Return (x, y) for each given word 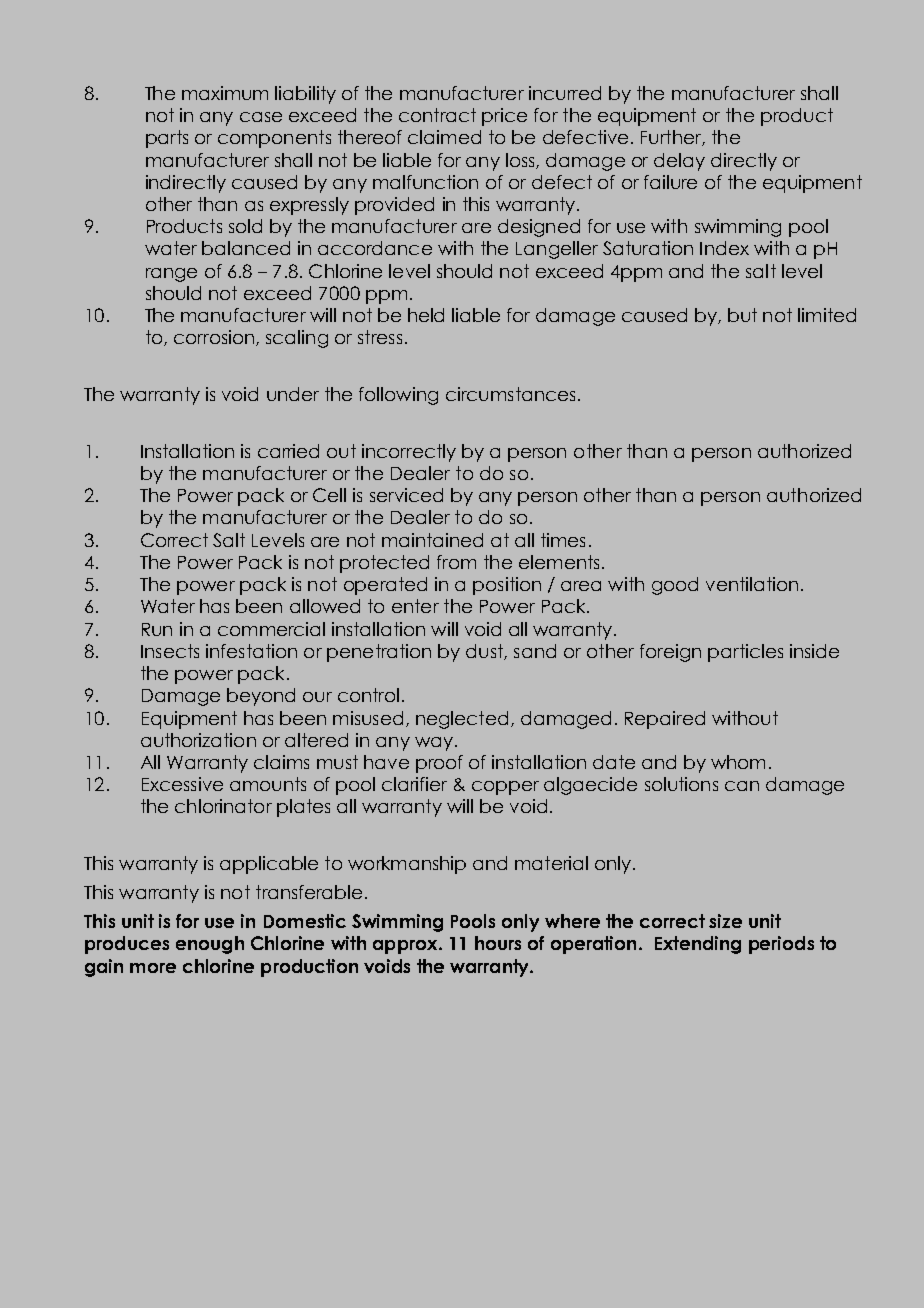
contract (437, 115)
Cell (329, 495)
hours (498, 943)
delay (679, 162)
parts (167, 139)
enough (210, 945)
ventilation (752, 584)
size (725, 921)
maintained (432, 540)
